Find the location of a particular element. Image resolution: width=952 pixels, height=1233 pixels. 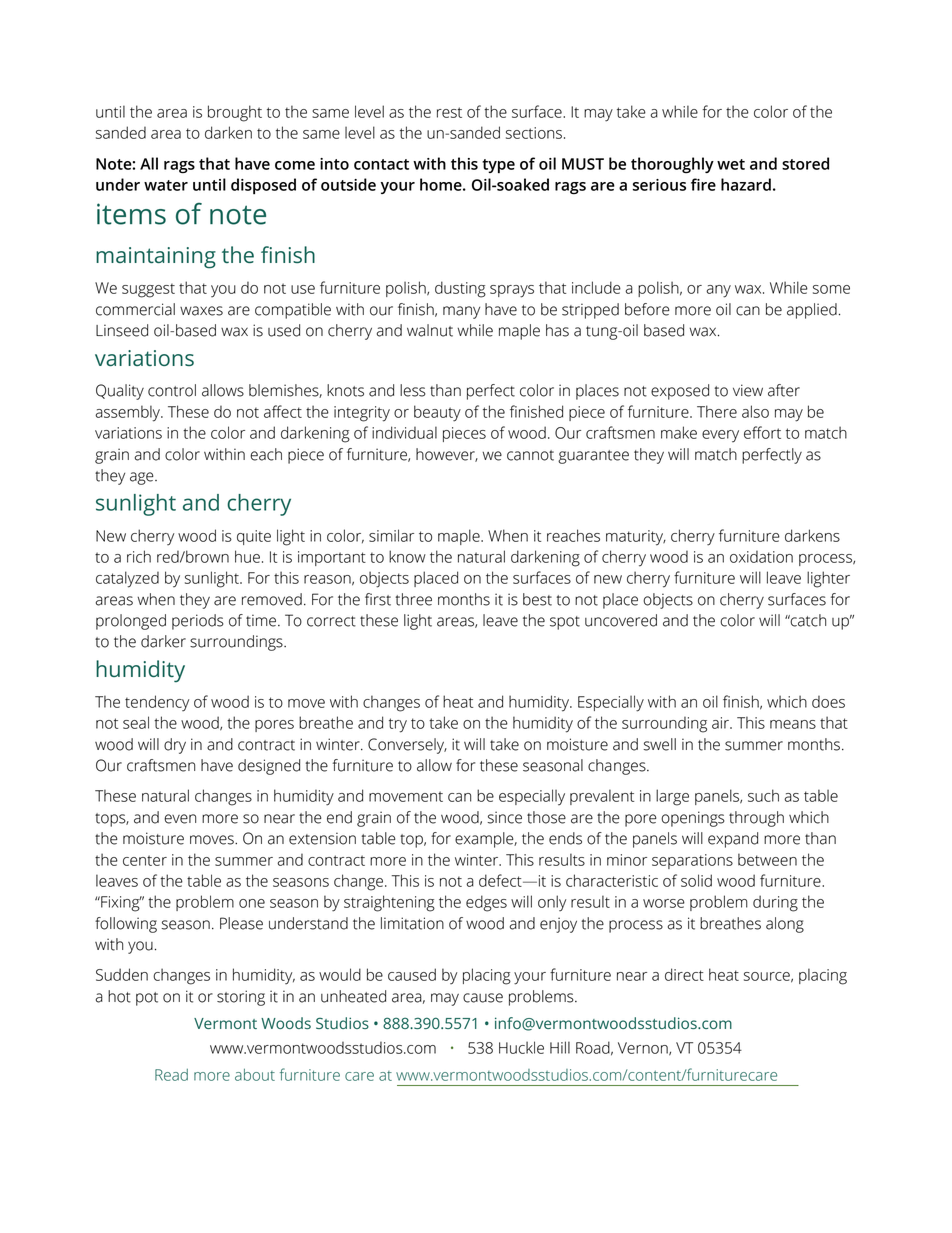

control is located at coordinates (172, 390).
